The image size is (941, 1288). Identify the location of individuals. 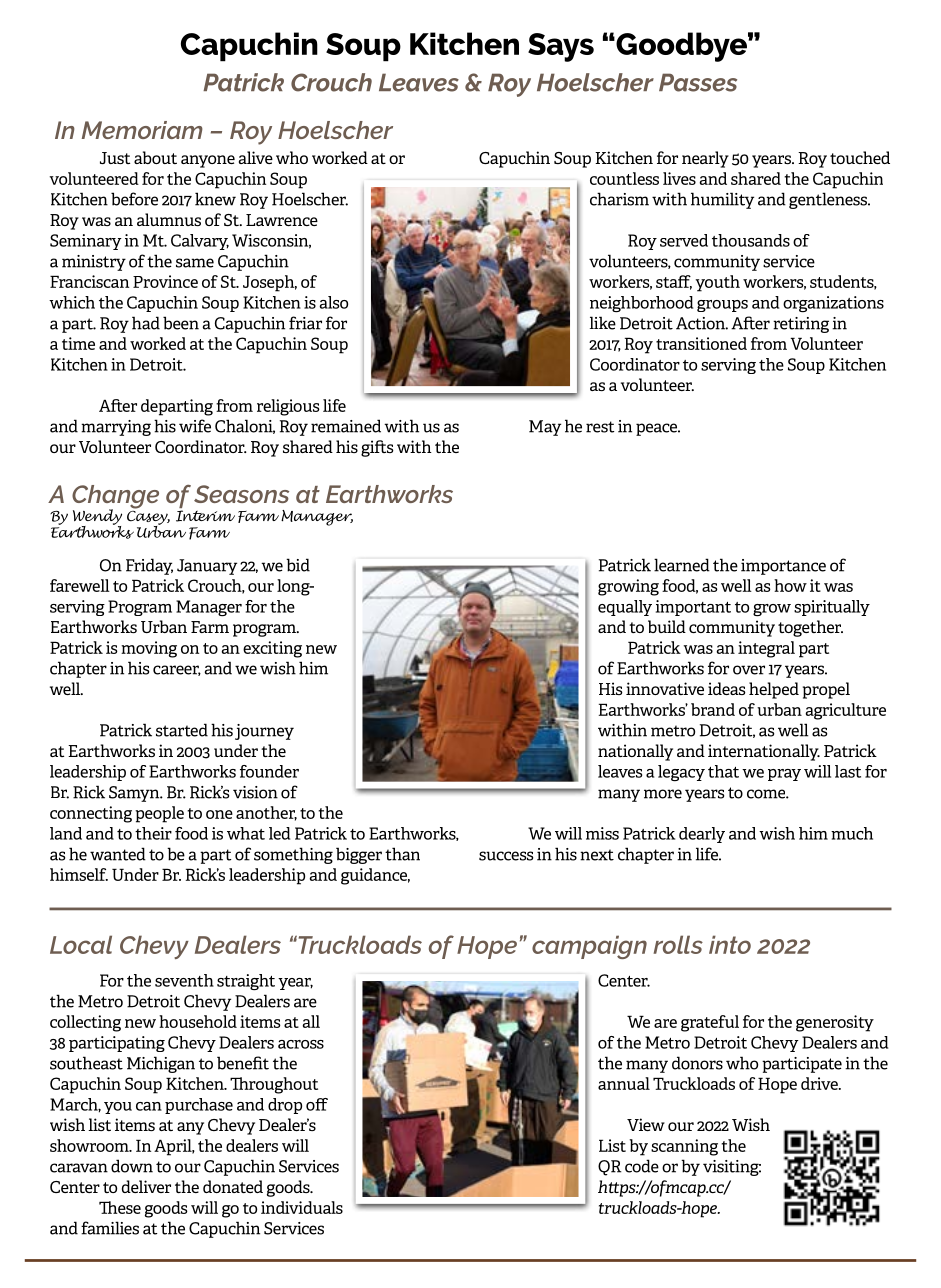
(302, 1207).
